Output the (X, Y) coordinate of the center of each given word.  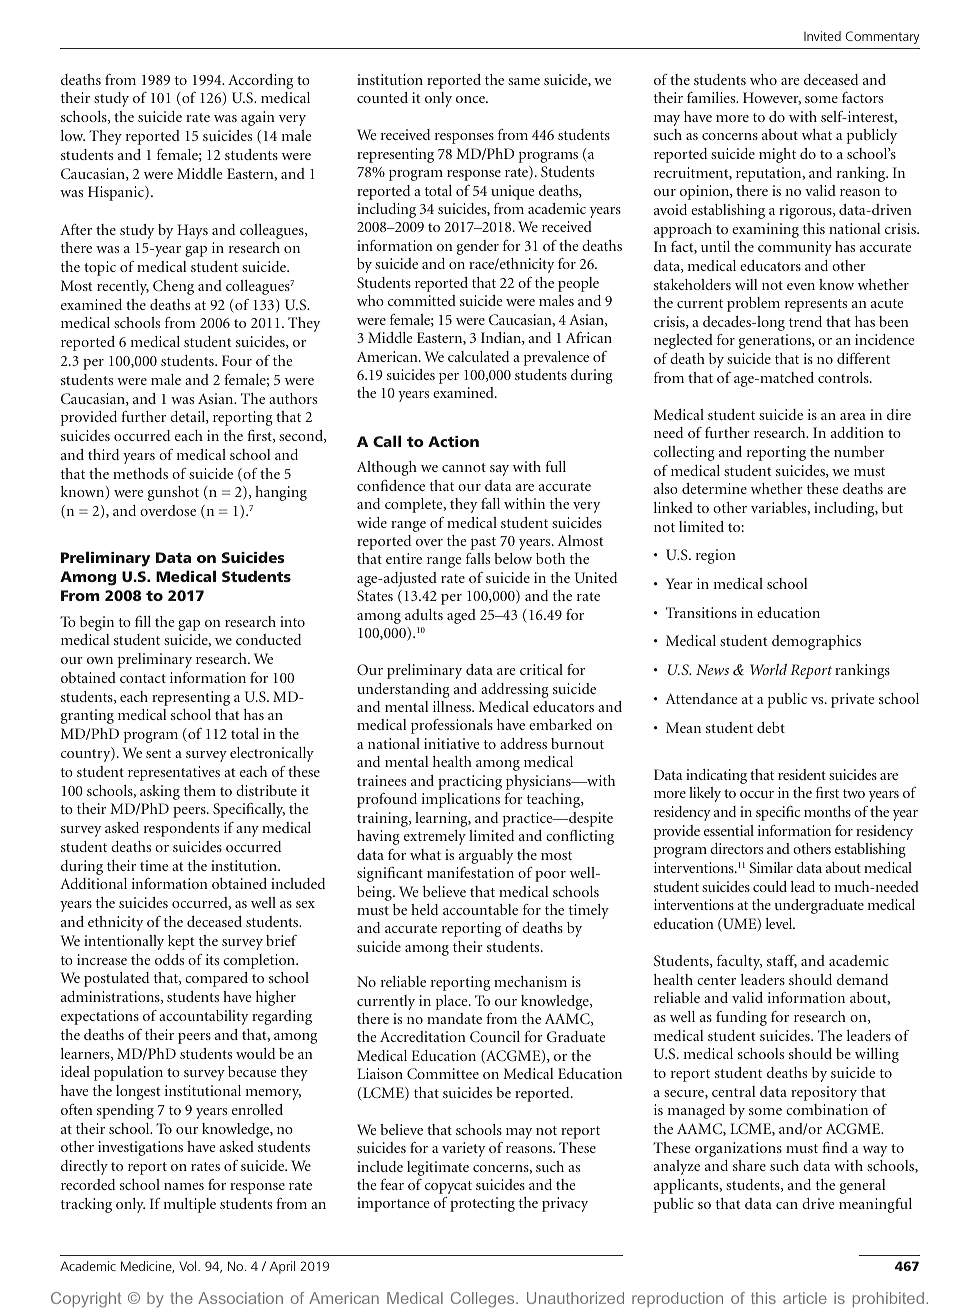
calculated (478, 356)
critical (541, 669)
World (768, 669)
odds (169, 959)
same (524, 81)
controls (844, 377)
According (260, 81)
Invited (822, 36)
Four (237, 360)
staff (782, 961)
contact (143, 678)
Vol (189, 1266)
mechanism (530, 981)
